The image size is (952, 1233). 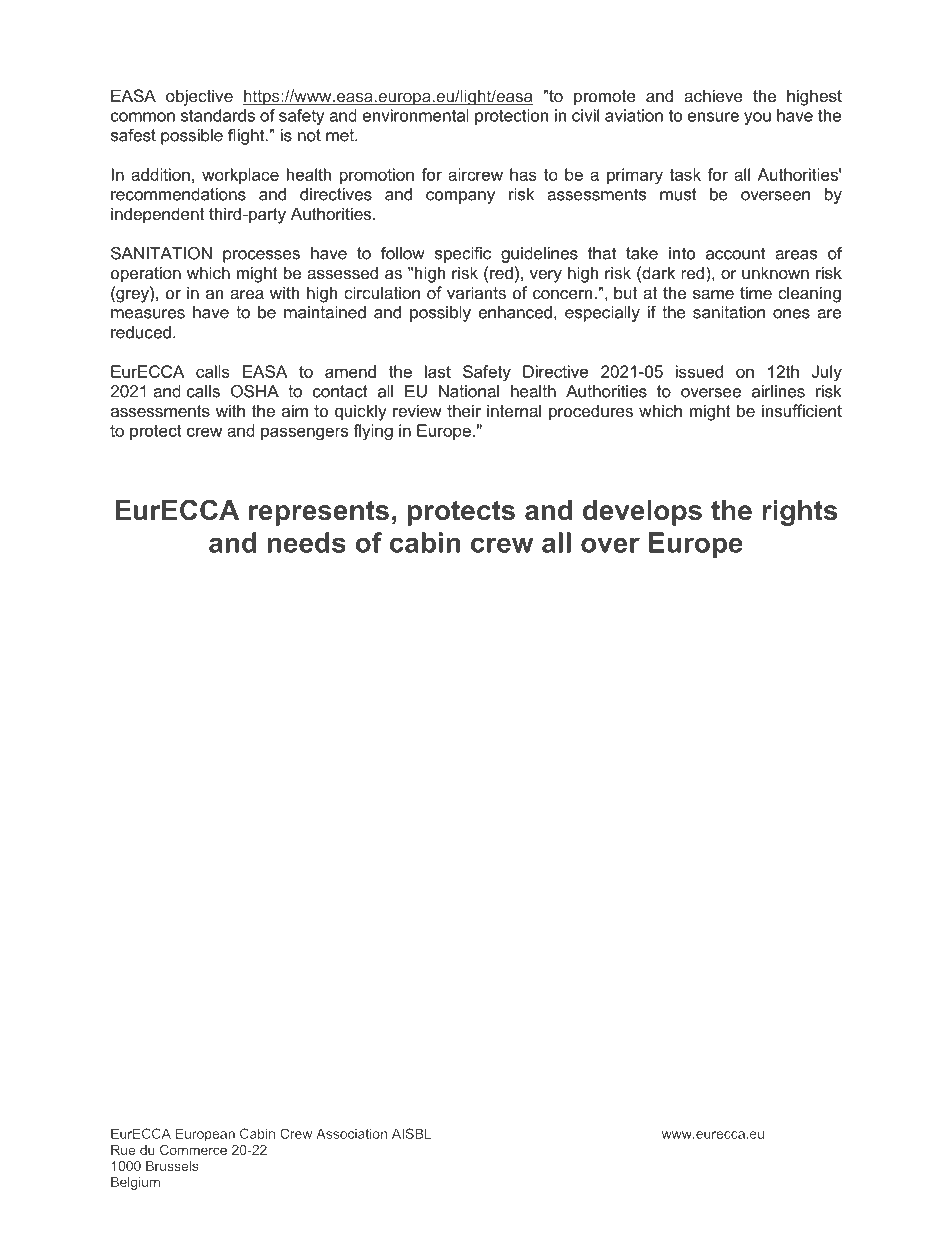 I want to click on passengers, so click(x=304, y=434).
